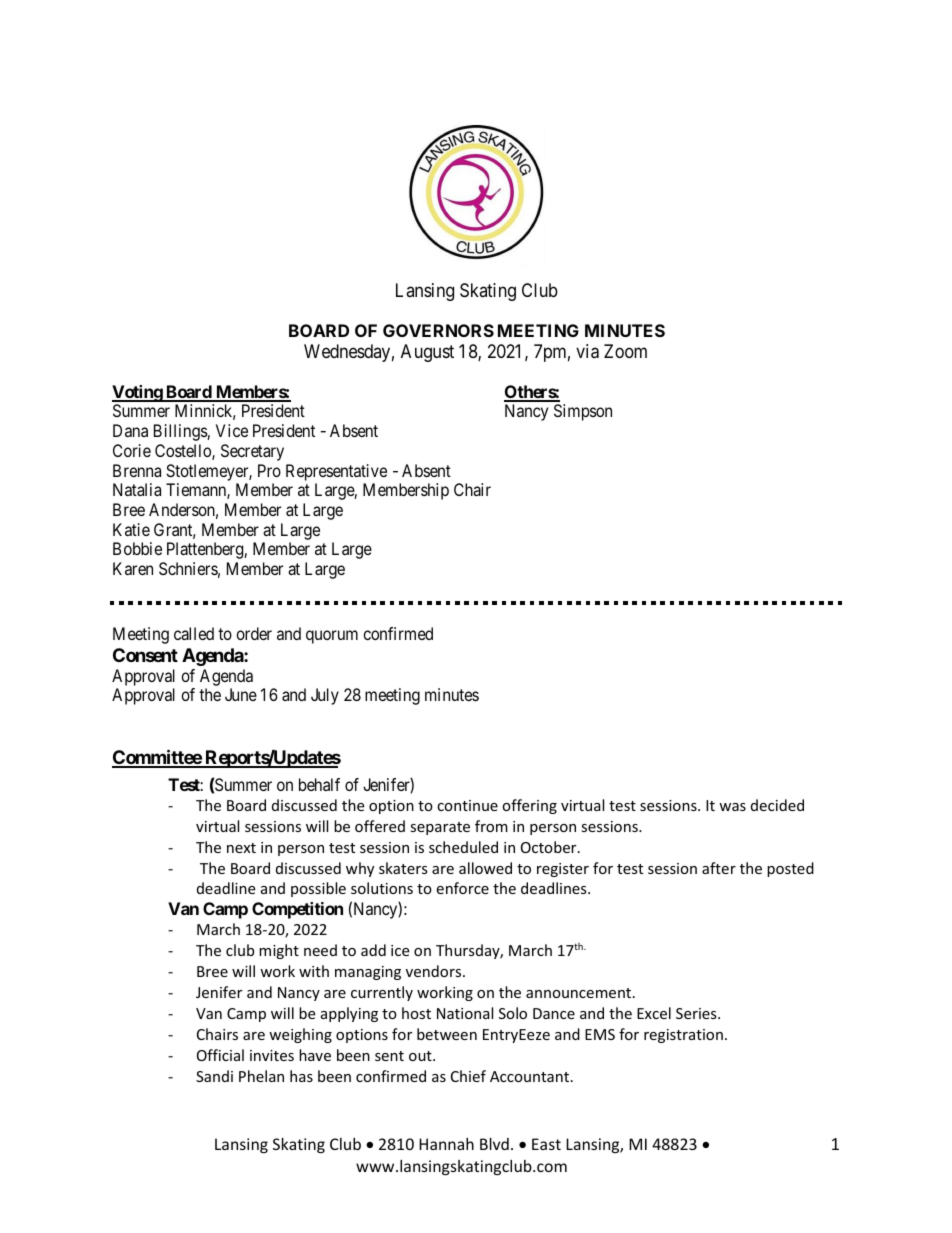 Image resolution: width=952 pixels, height=1233 pixels. What do you see at coordinates (279, 951) in the screenshot?
I see `might` at bounding box center [279, 951].
